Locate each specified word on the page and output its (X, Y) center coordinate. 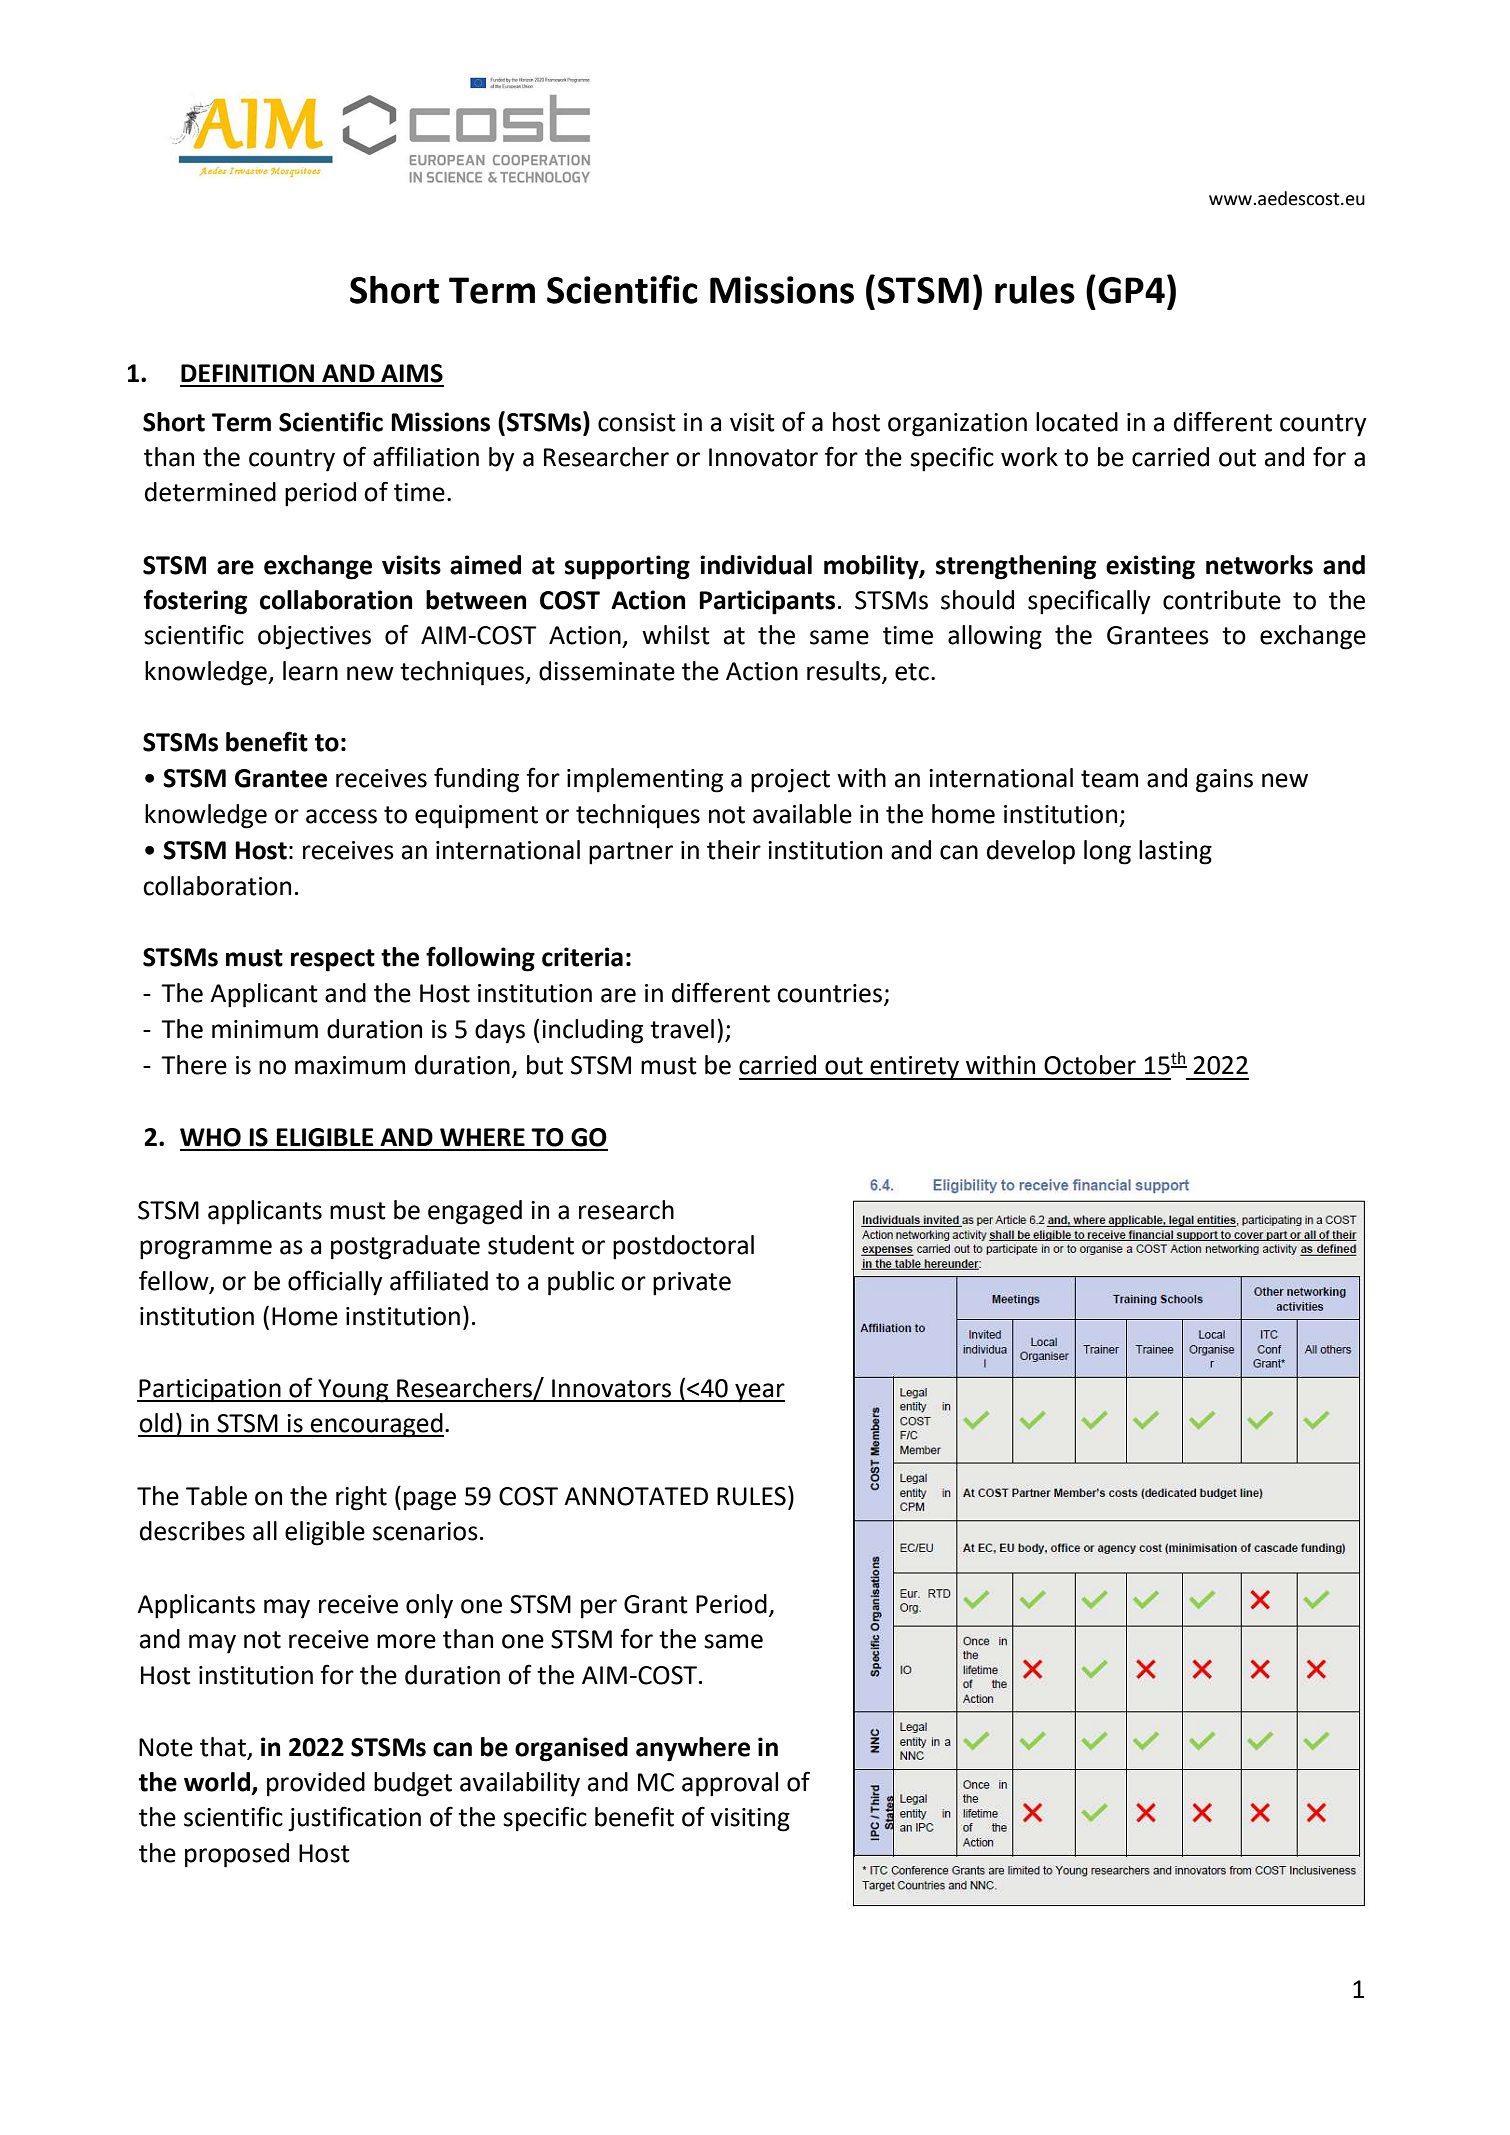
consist (637, 422)
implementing (645, 780)
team (1109, 779)
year (759, 1393)
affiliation (426, 456)
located (1077, 422)
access (341, 816)
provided (316, 1784)
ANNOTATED (636, 1496)
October (1090, 1065)
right (361, 1498)
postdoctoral (683, 1247)
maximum (350, 1065)
